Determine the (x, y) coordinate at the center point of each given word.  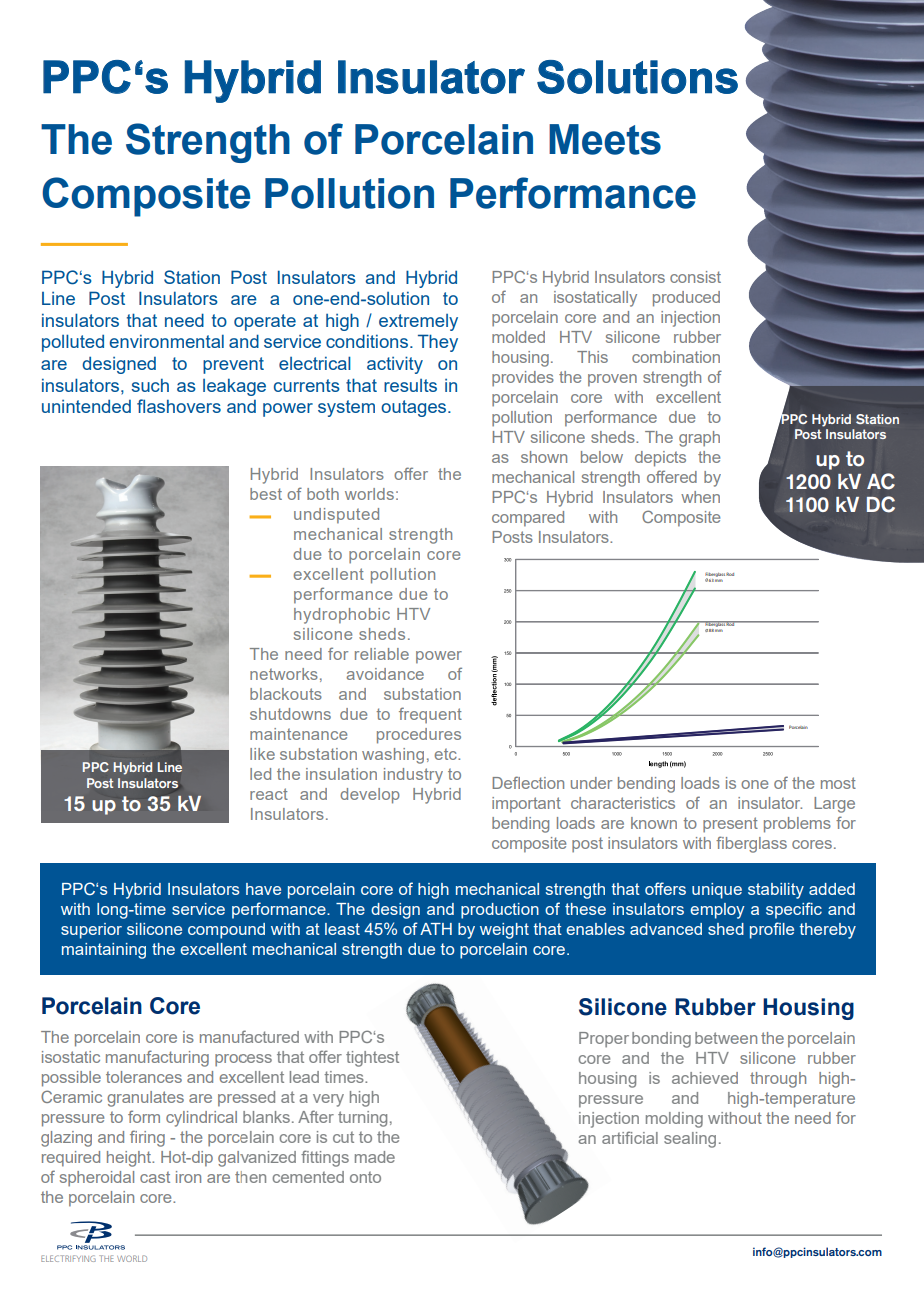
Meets (605, 139)
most (838, 783)
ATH (436, 929)
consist (695, 277)
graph (699, 439)
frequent (430, 715)
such (150, 385)
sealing (690, 1140)
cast (155, 1177)
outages (415, 408)
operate (265, 322)
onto (365, 1177)
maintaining (104, 951)
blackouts (286, 694)
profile (772, 930)
